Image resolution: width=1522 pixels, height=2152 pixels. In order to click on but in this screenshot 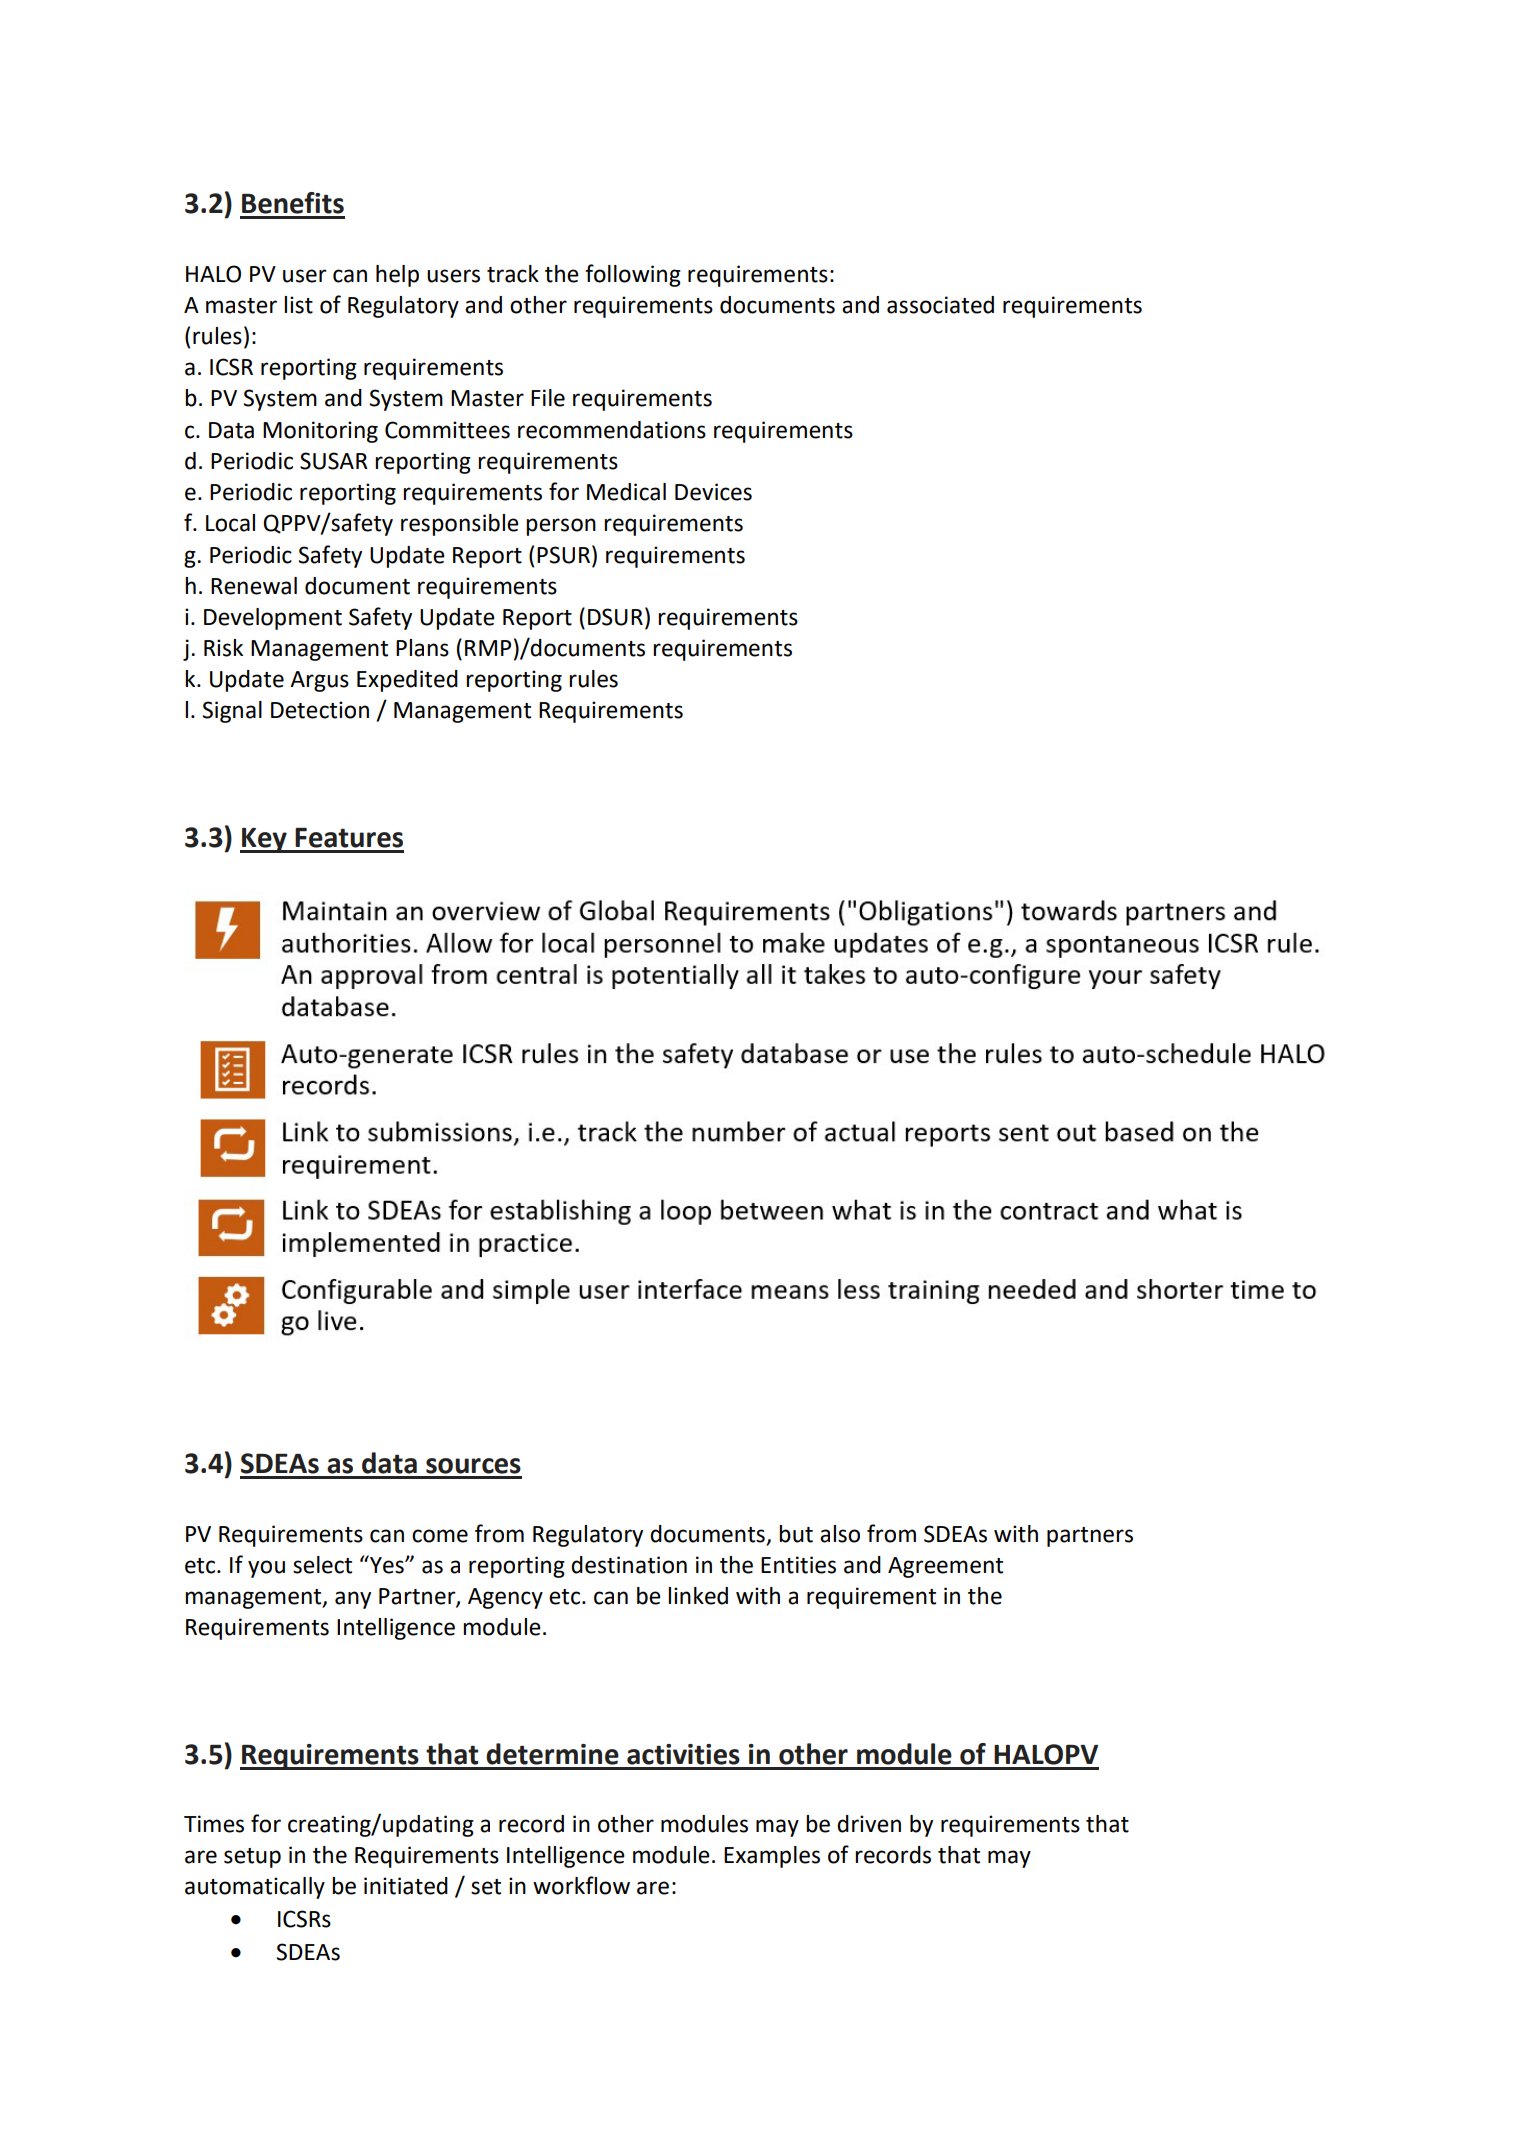, I will do `click(796, 1534)`.
